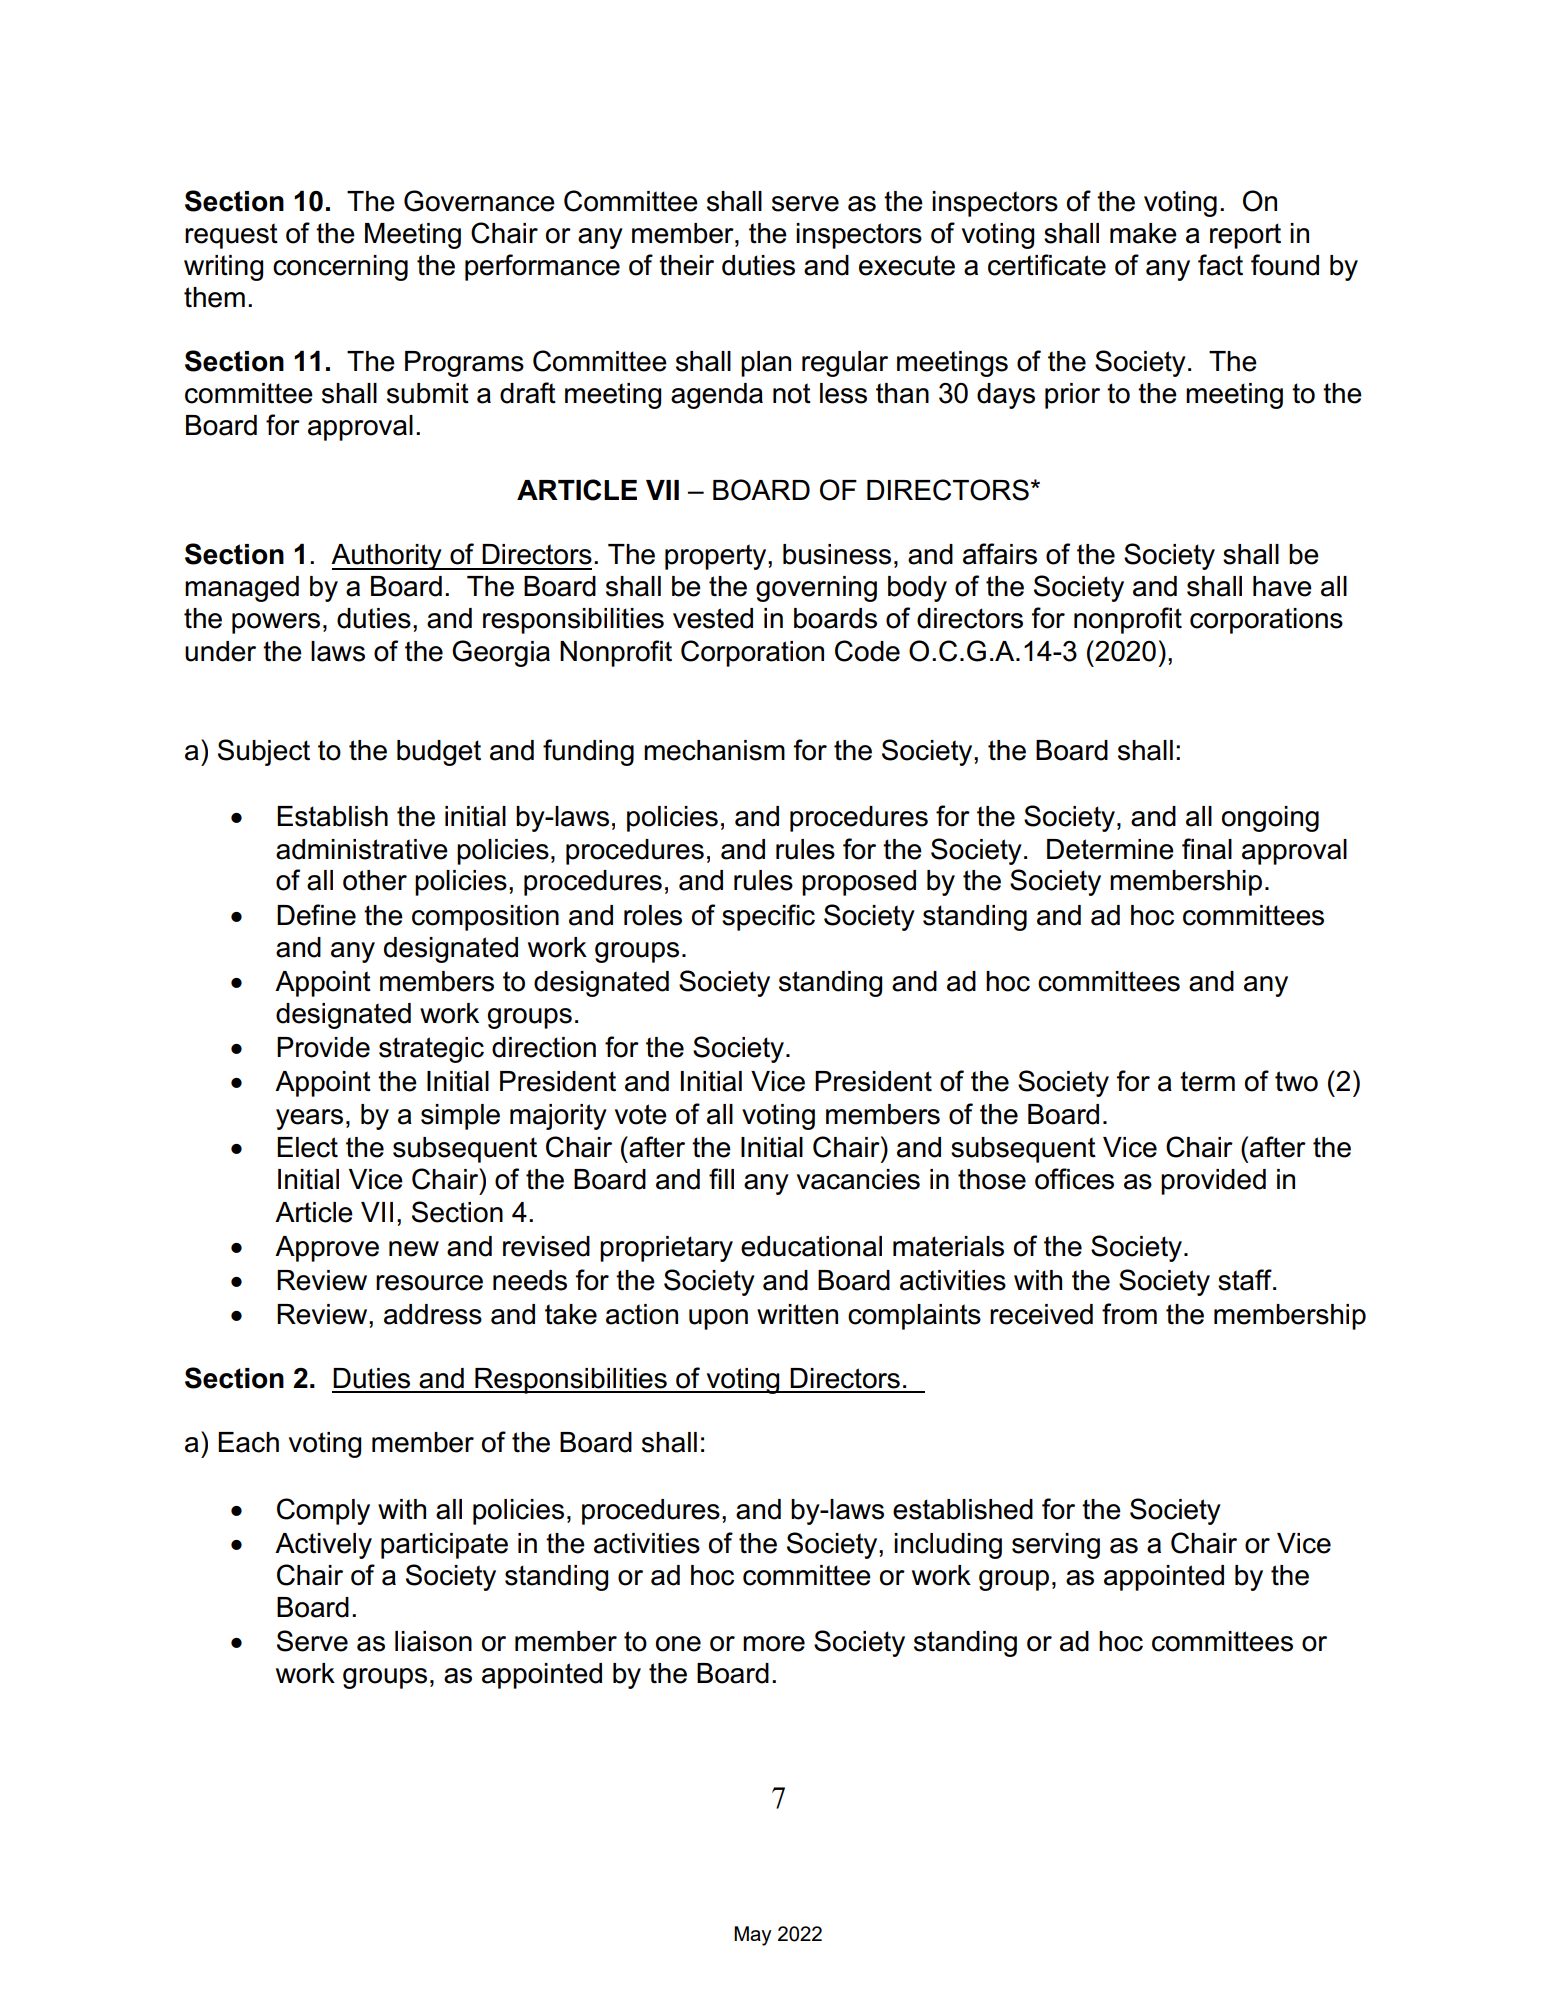 Image resolution: width=1556 pixels, height=2014 pixels. I want to click on mechanism, so click(714, 750).
